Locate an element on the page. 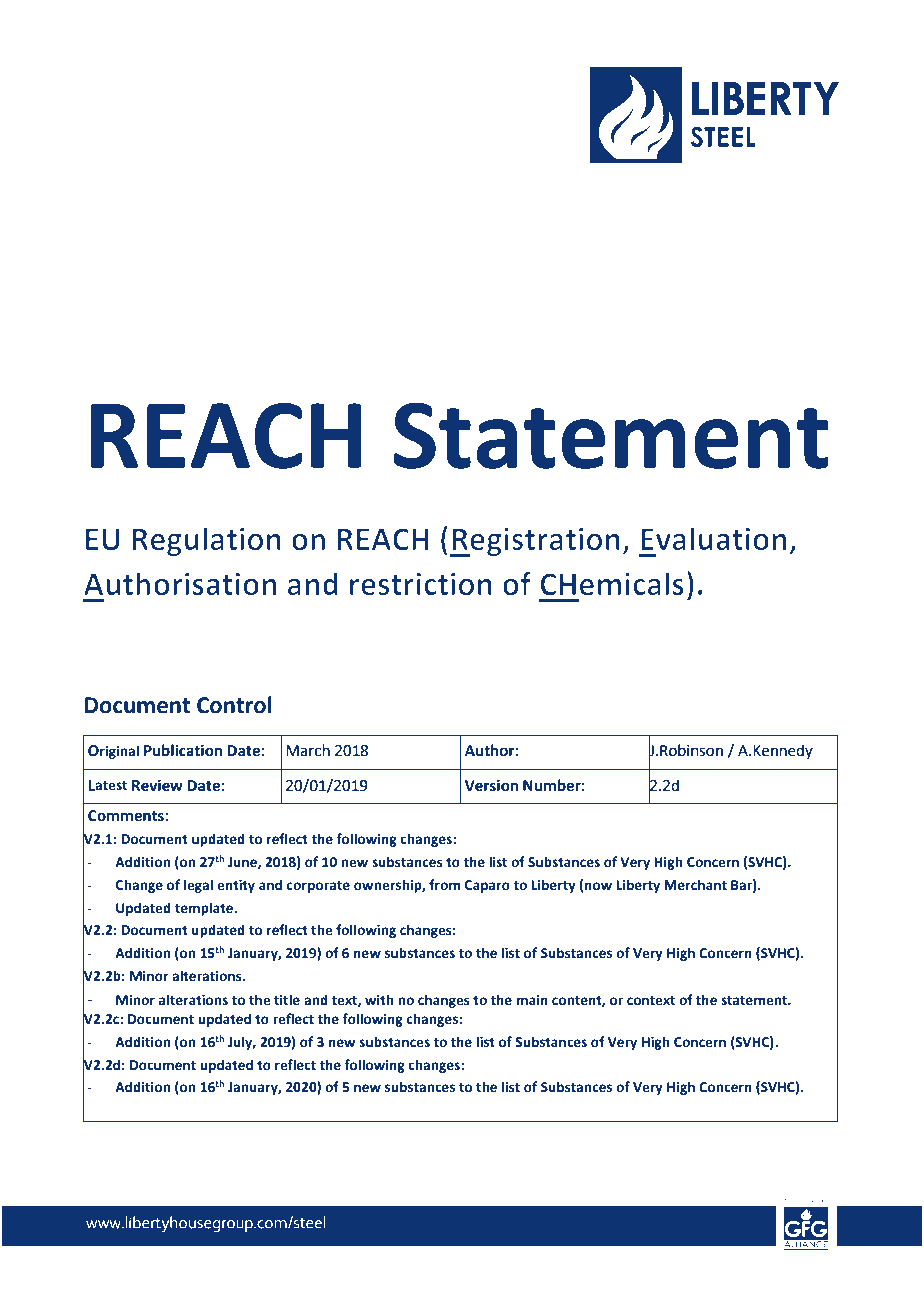  restriction is located at coordinates (421, 584).
